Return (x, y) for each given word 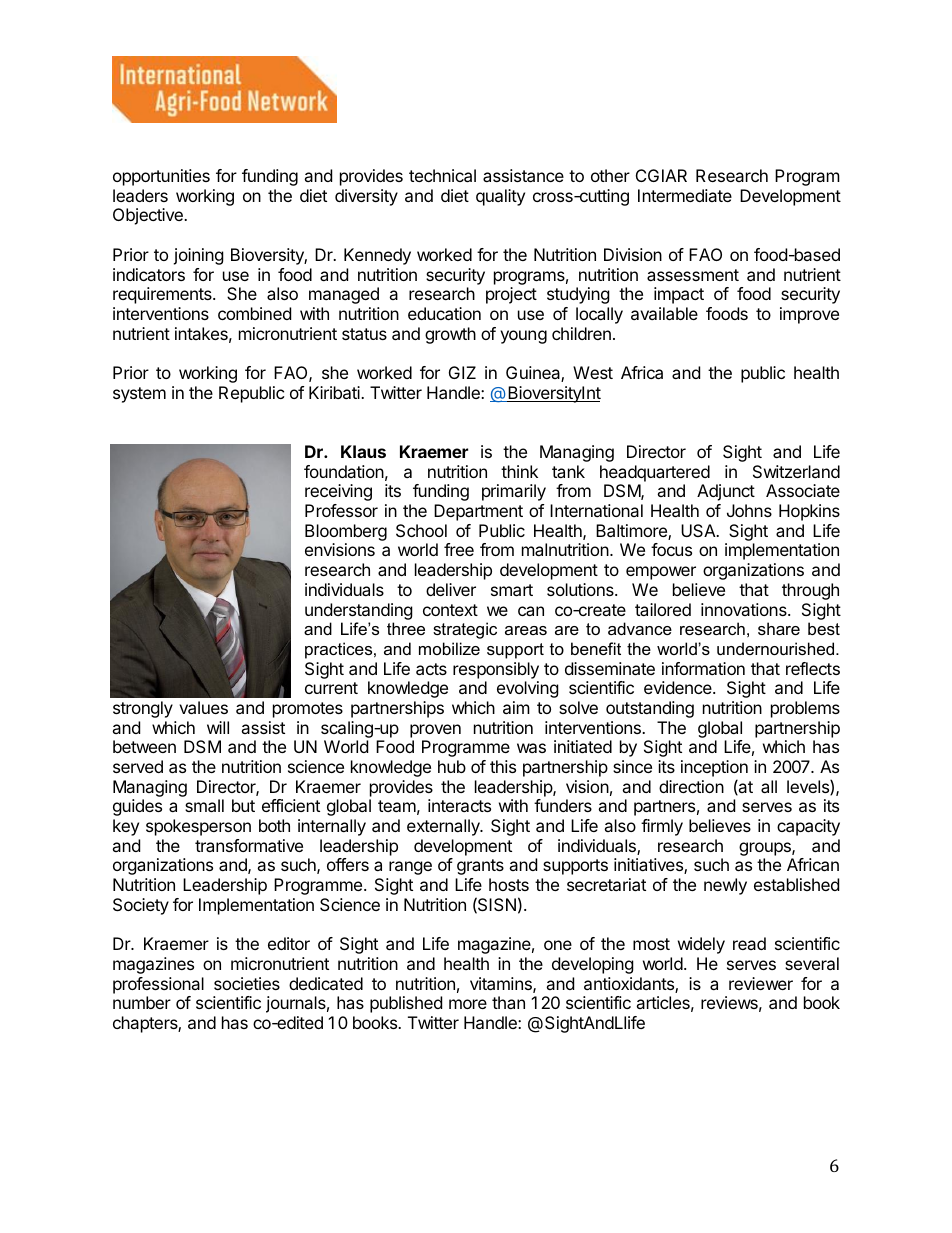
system (139, 395)
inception (714, 770)
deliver (451, 589)
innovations (745, 609)
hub (452, 766)
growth (450, 335)
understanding (359, 611)
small (204, 805)
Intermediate (685, 195)
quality (500, 197)
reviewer (761, 983)
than (508, 1002)
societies (247, 983)
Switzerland (796, 471)
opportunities (161, 177)
